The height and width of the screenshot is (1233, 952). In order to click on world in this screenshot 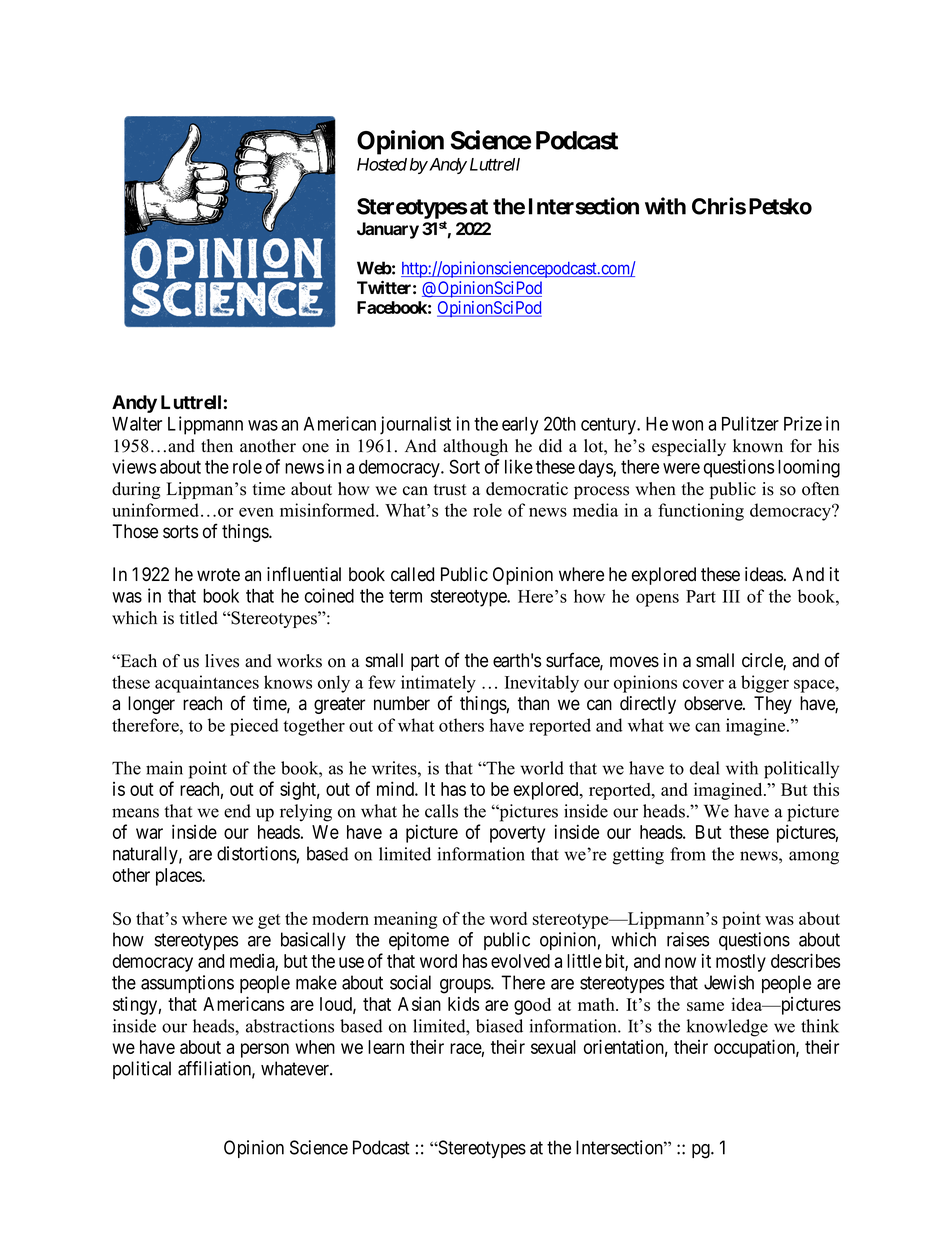, I will do `click(542, 768)`.
